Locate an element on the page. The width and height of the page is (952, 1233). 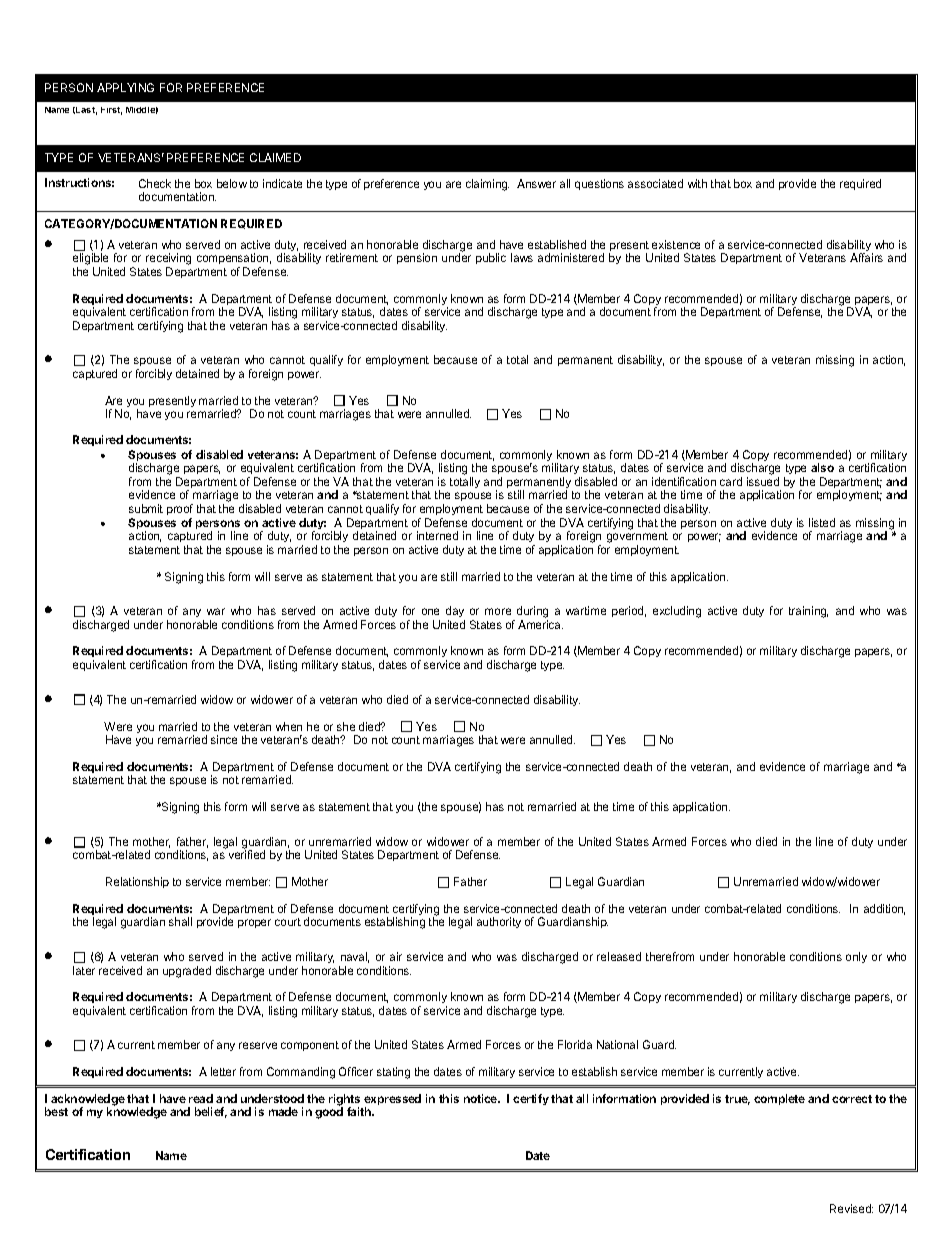
belief is located at coordinates (211, 1112).
